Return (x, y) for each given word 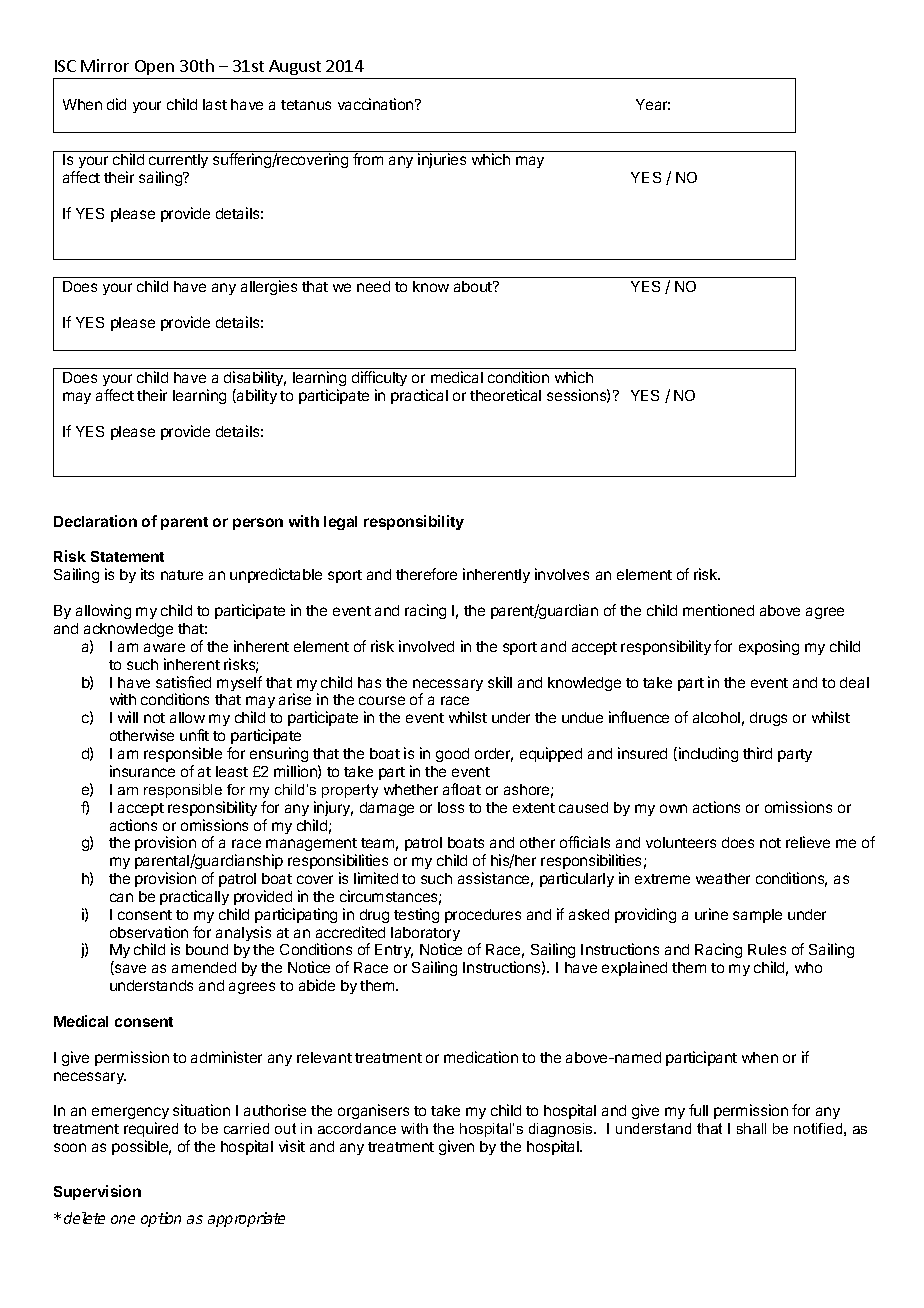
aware (164, 647)
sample (757, 916)
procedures (483, 916)
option (161, 1219)
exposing (769, 647)
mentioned (718, 610)
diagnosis (562, 1130)
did (116, 104)
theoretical (505, 395)
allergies (269, 287)
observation (149, 932)
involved (426, 646)
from (368, 159)
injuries (442, 160)
